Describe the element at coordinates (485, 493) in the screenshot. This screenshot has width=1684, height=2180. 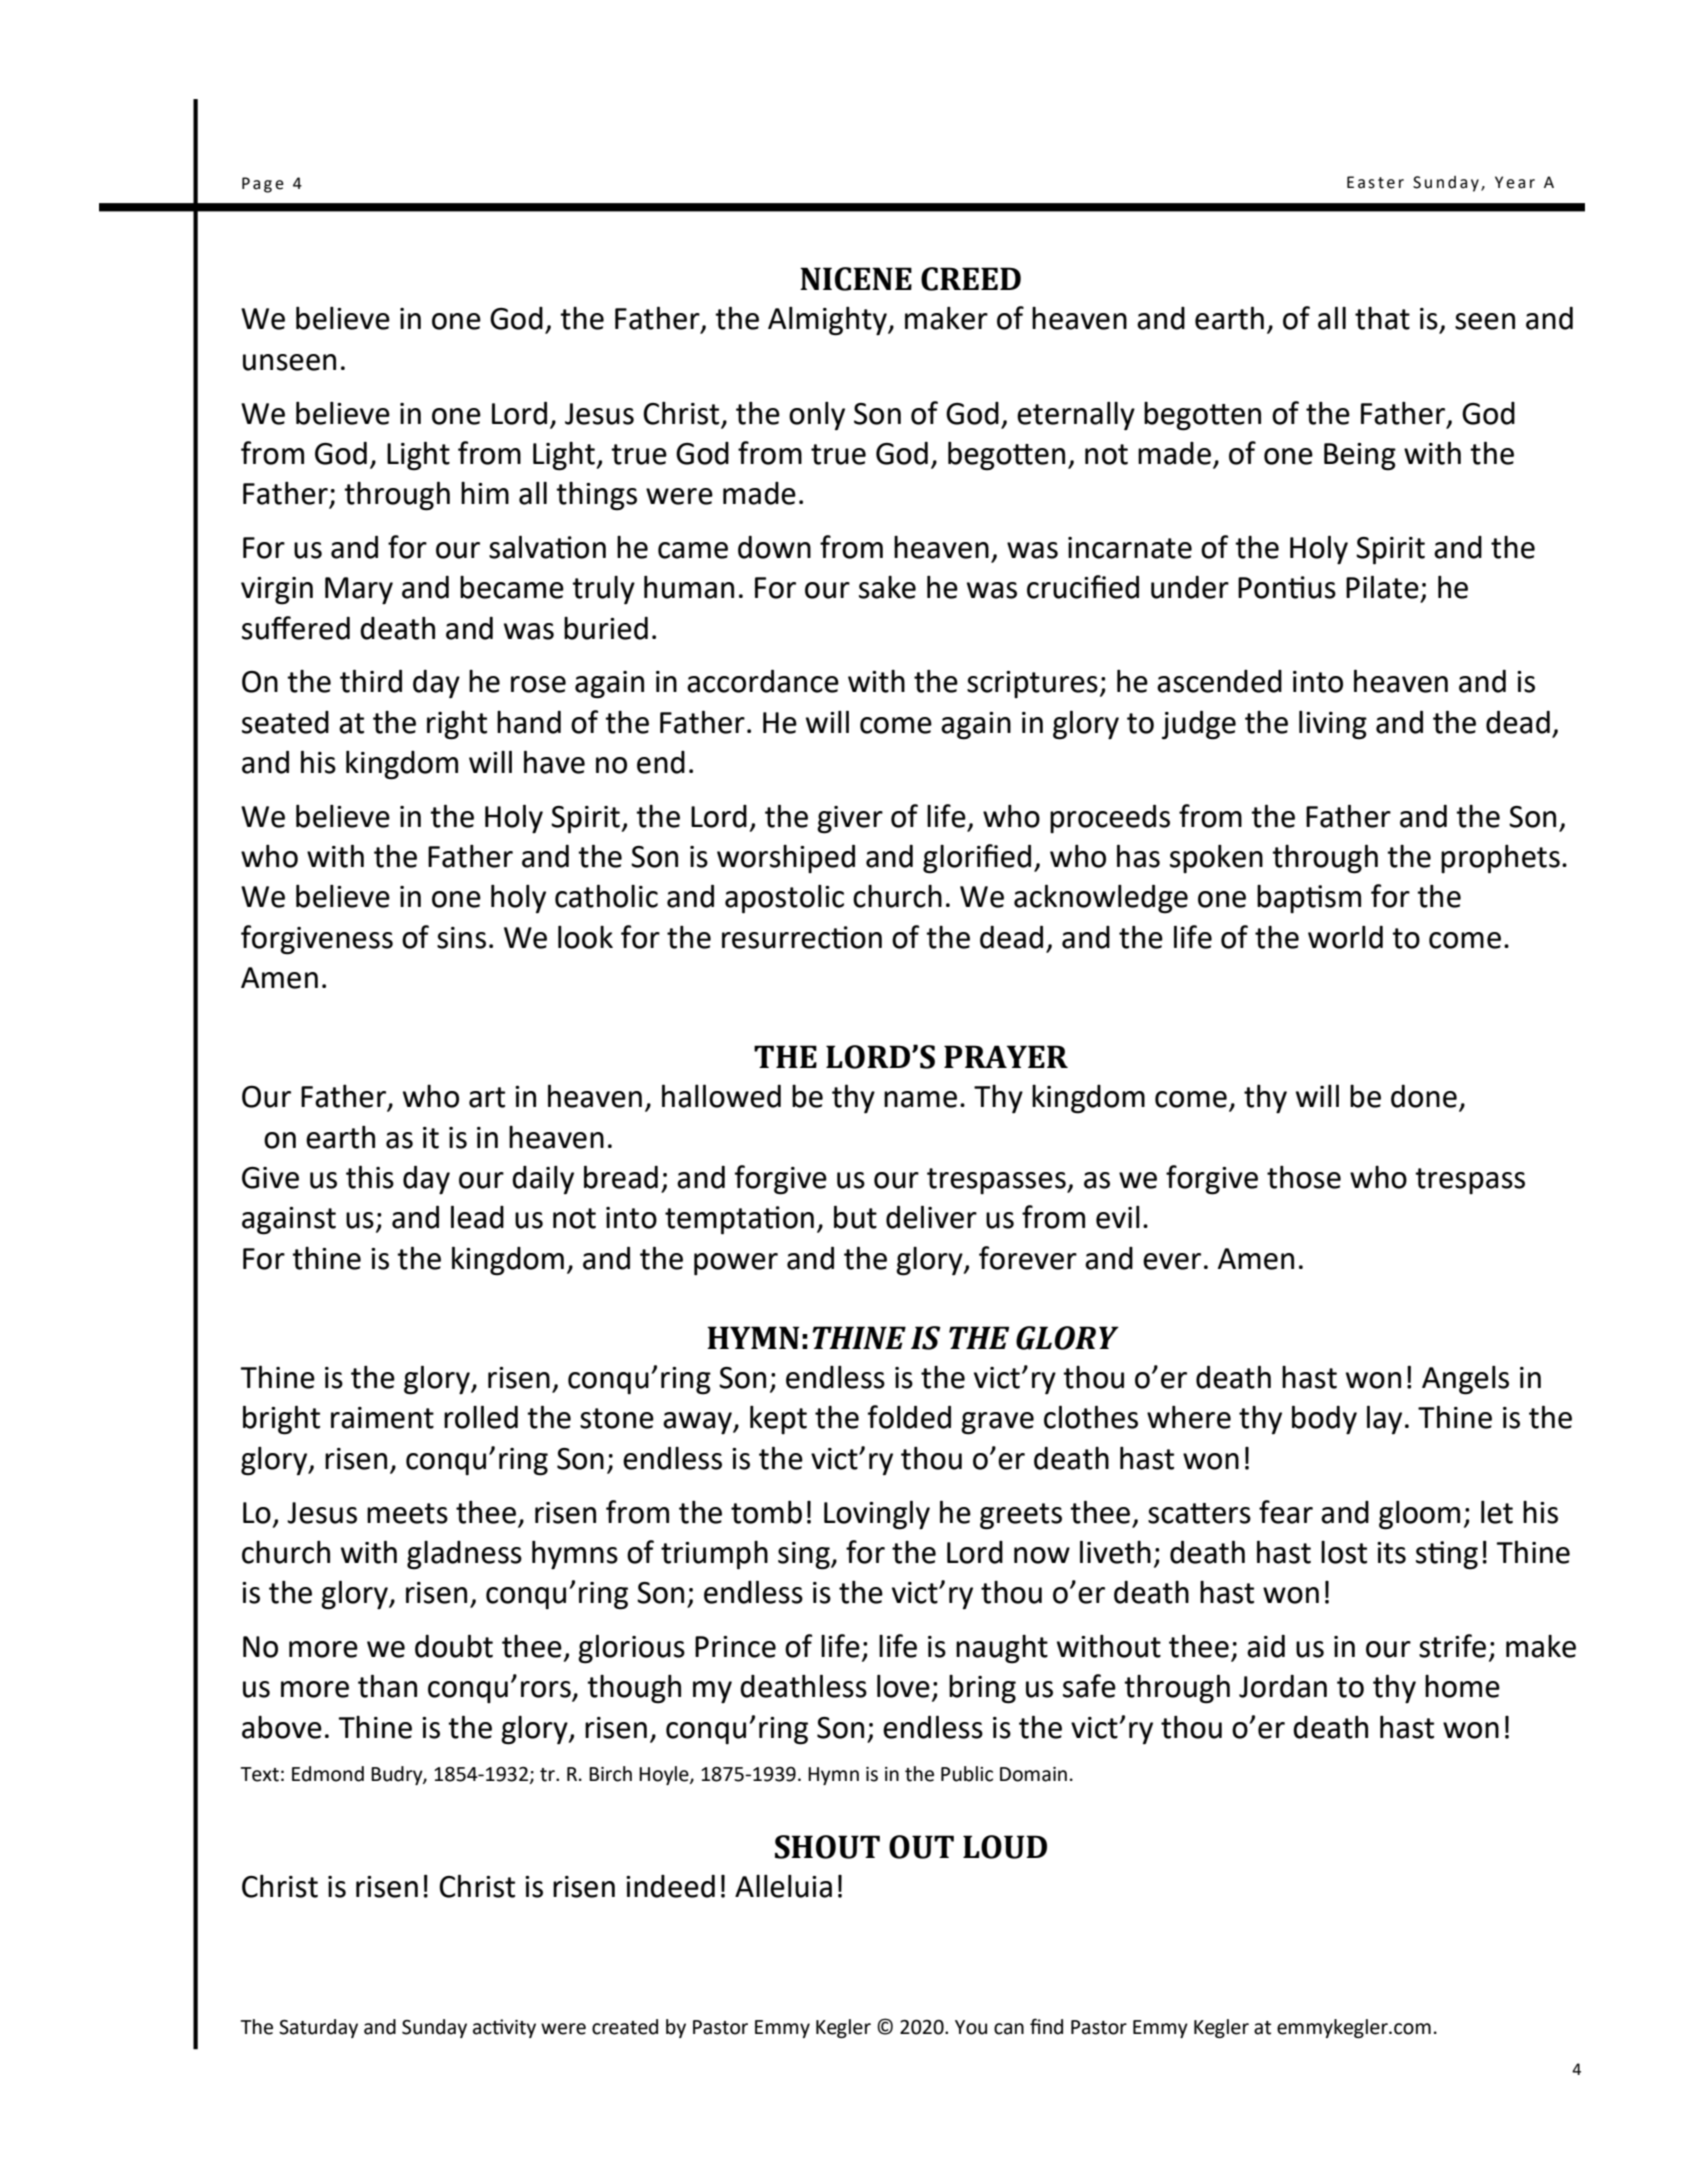
I see `him` at that location.
